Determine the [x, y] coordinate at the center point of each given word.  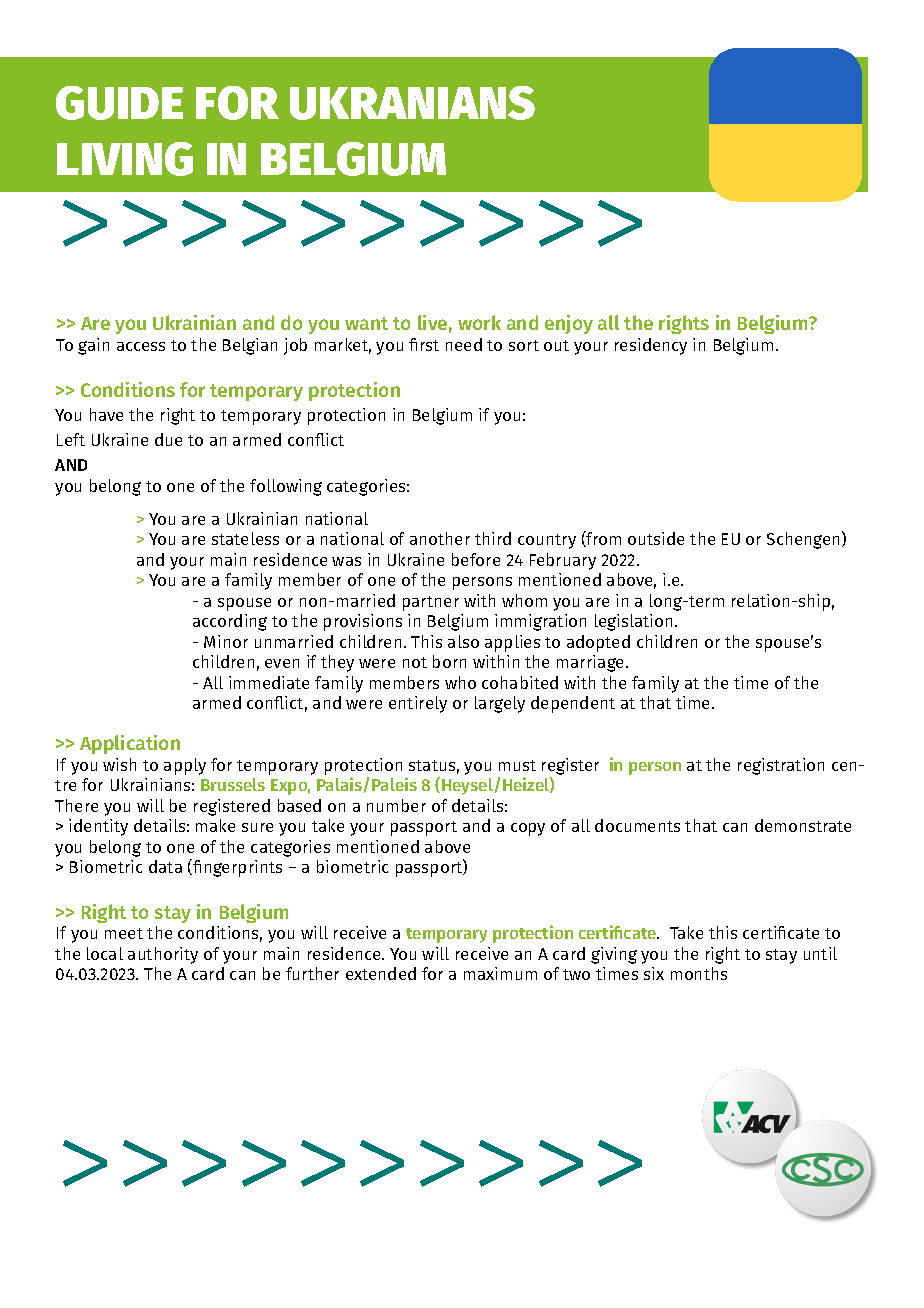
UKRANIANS [412, 103]
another [440, 538]
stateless [245, 538]
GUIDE [119, 103]
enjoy [569, 324]
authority [163, 955]
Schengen [805, 540]
